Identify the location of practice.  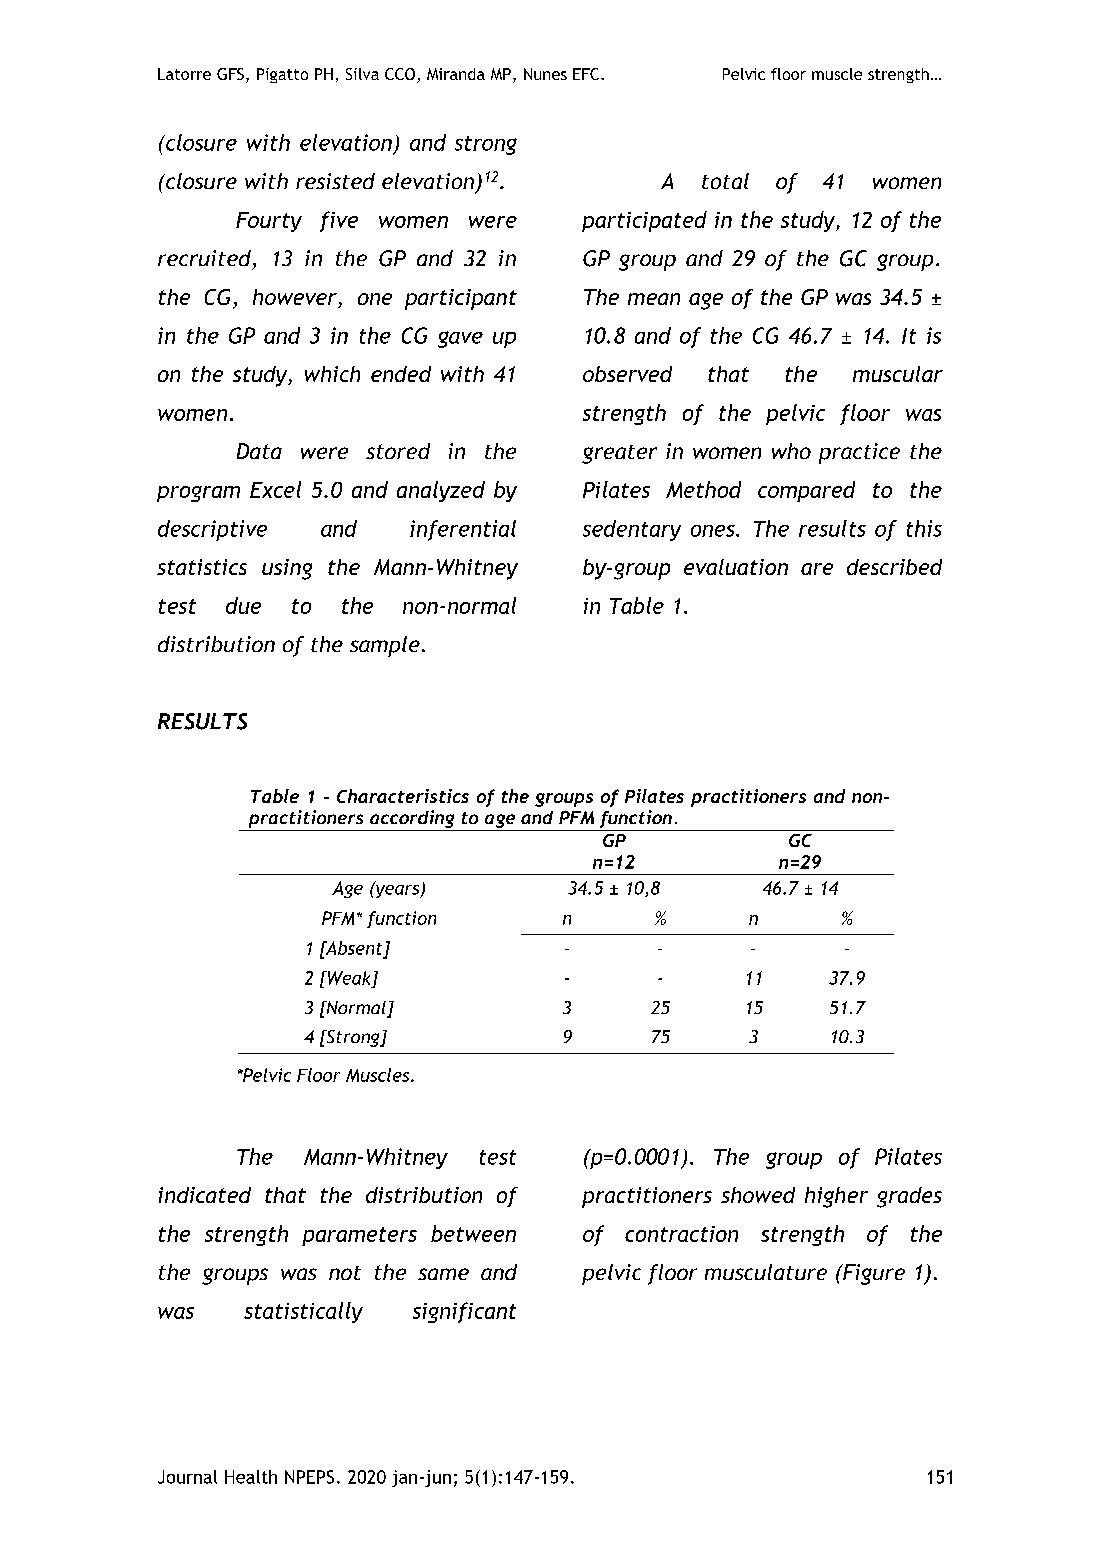
(859, 453).
